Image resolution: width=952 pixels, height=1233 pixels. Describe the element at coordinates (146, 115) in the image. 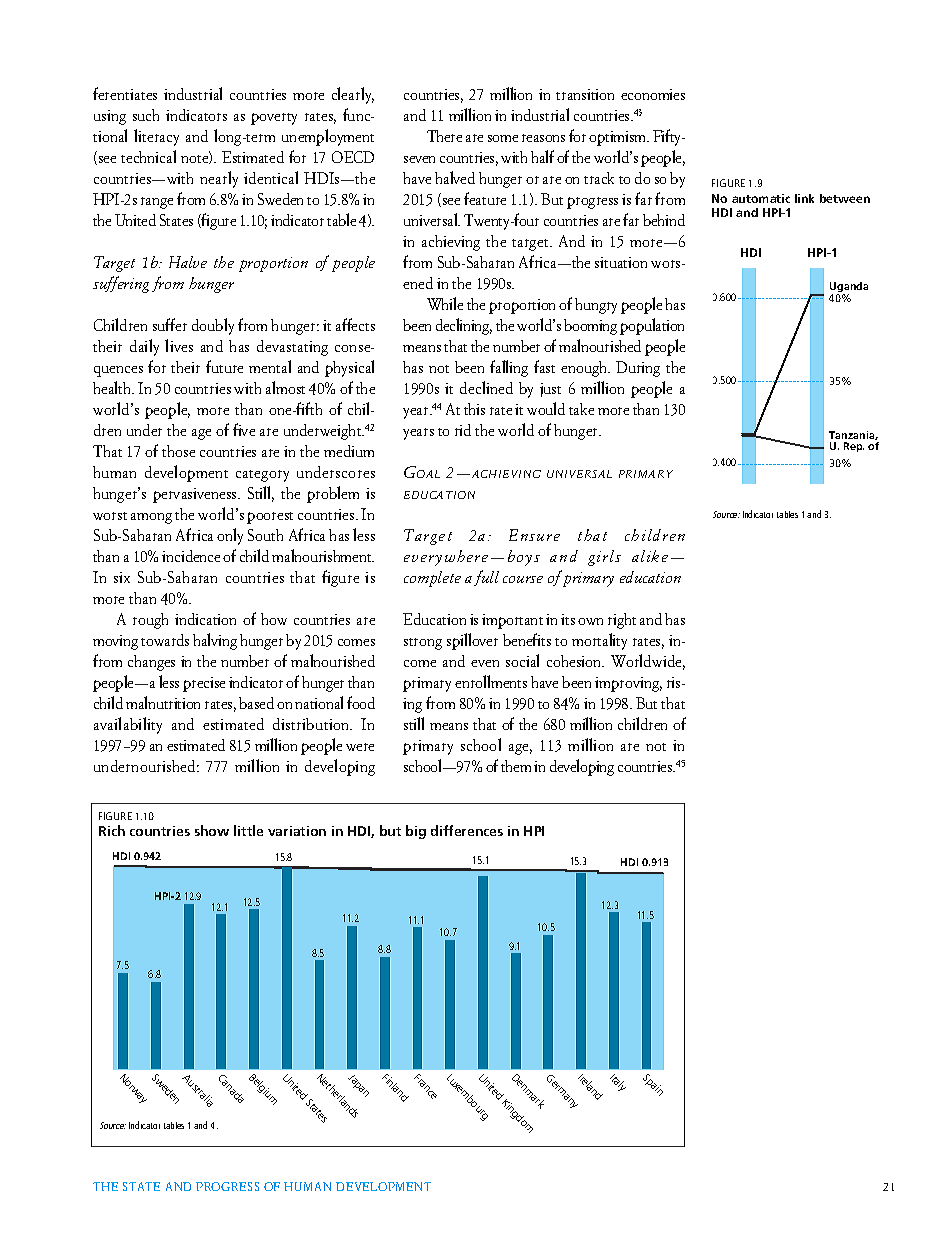

I see `such` at that location.
